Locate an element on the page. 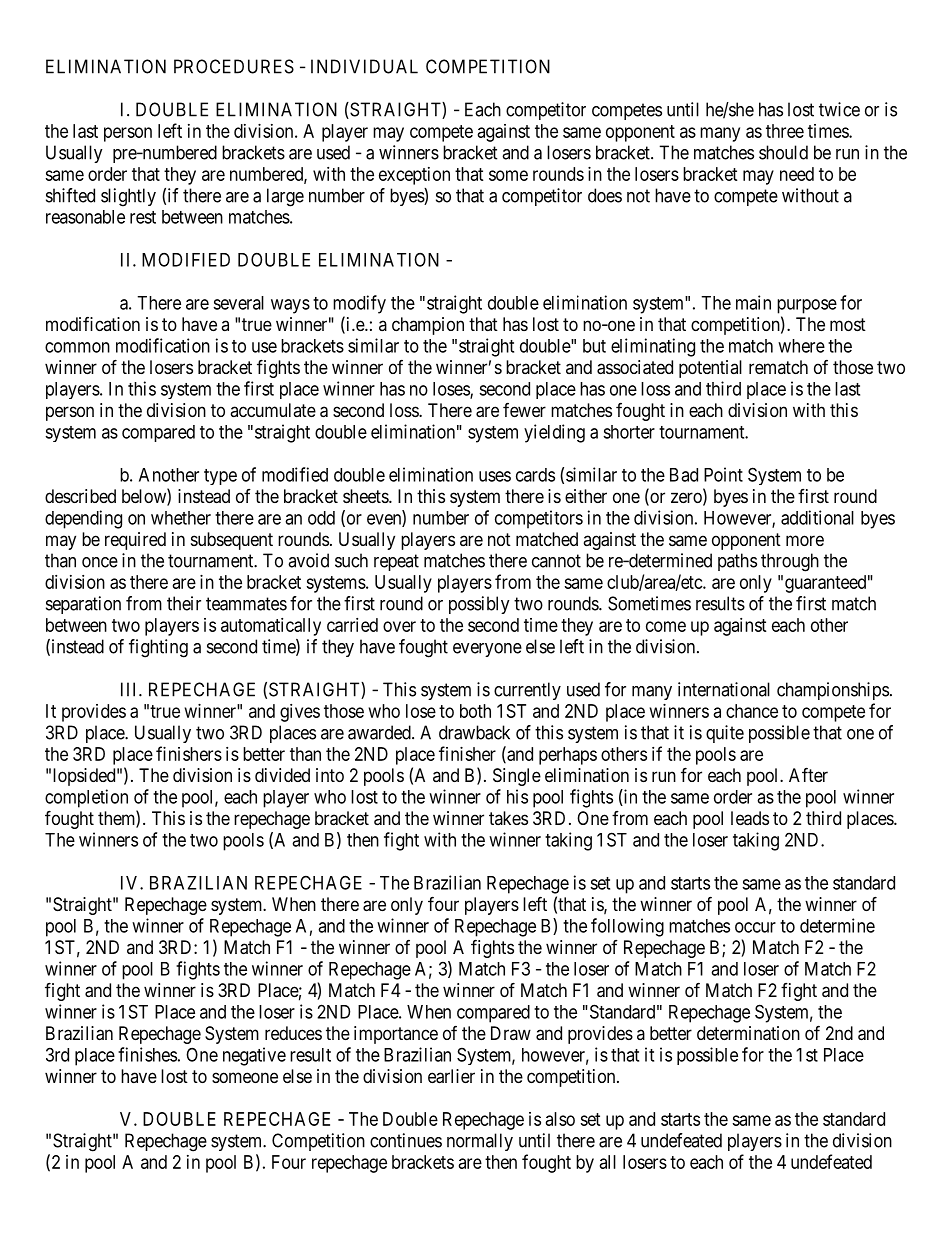  completion is located at coordinates (86, 798).
